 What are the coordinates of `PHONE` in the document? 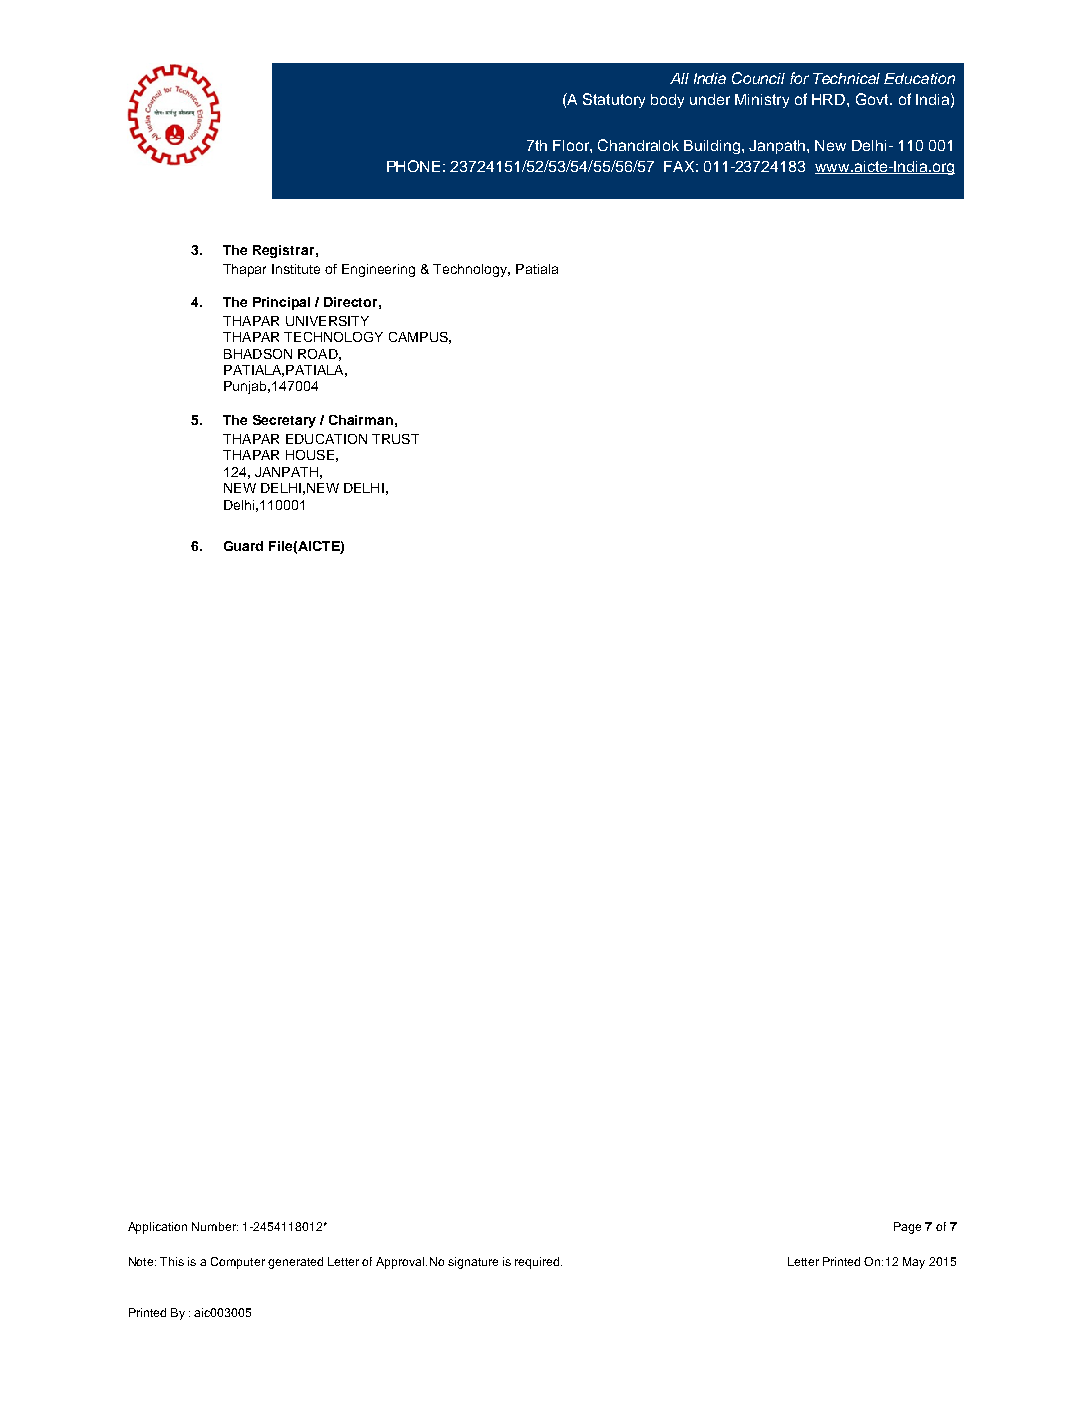 It's located at (413, 166).
